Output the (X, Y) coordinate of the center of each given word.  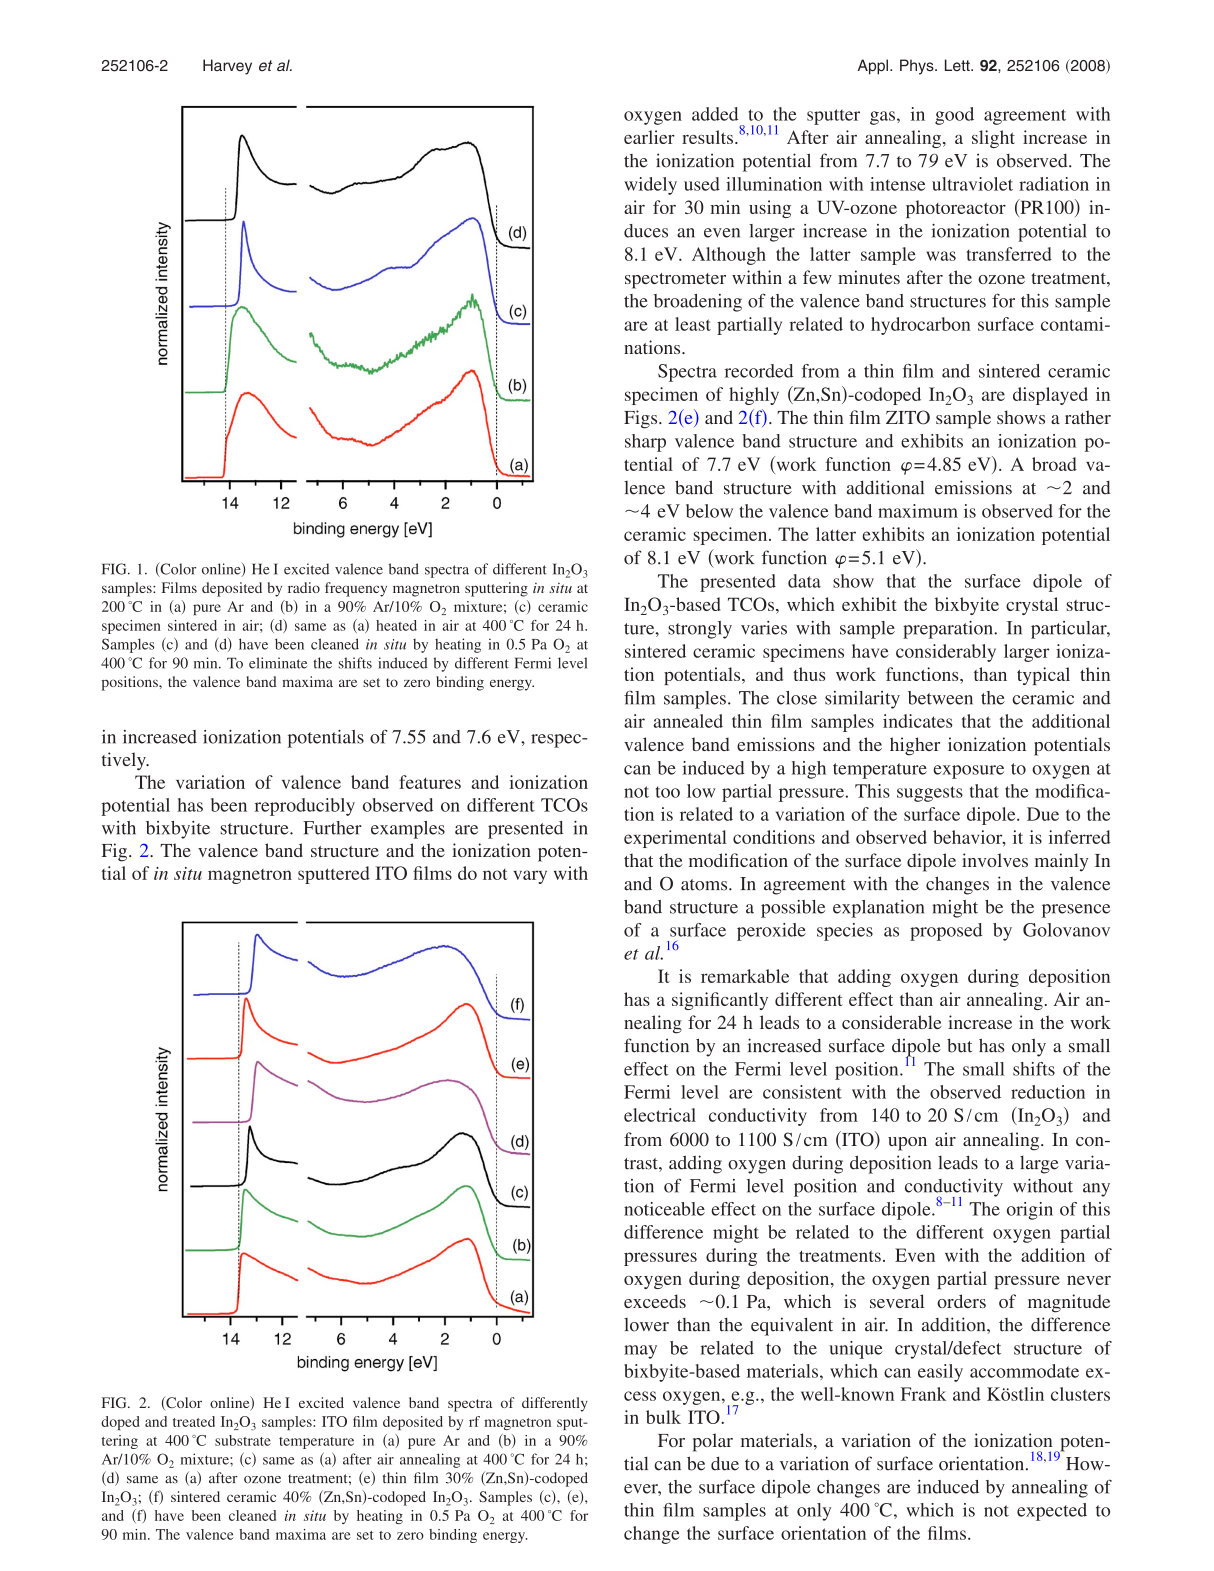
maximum (918, 511)
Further (332, 828)
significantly (720, 1001)
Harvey (227, 67)
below (709, 511)
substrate (243, 1440)
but (959, 1045)
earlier (649, 137)
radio (304, 587)
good (954, 116)
